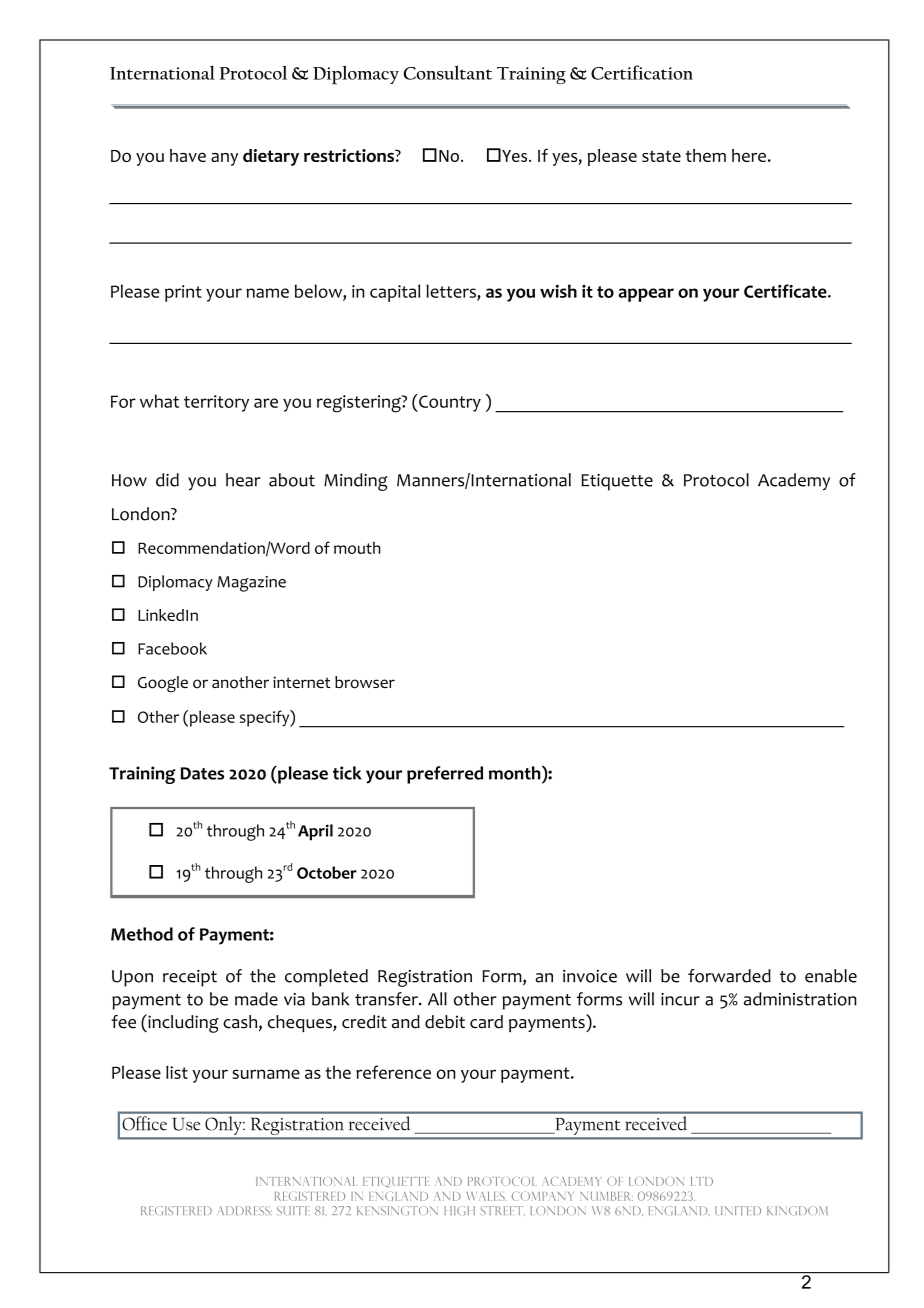 Image resolution: width=924 pixels, height=1308 pixels. I want to click on Country, so click(449, 403).
